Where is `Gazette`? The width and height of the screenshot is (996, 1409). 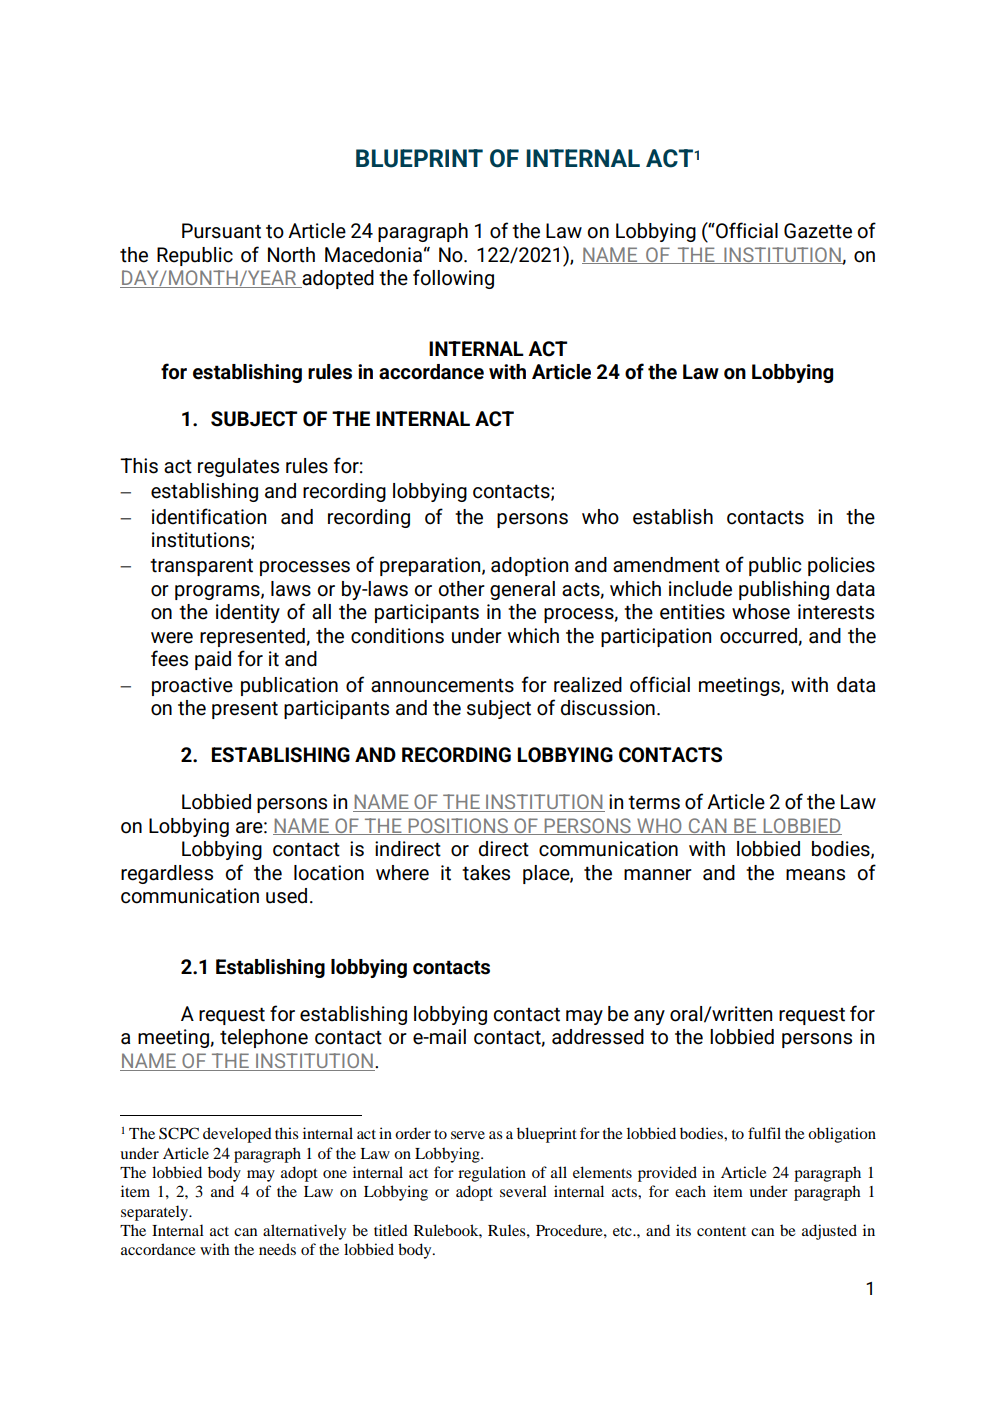 Gazette is located at coordinates (818, 231).
